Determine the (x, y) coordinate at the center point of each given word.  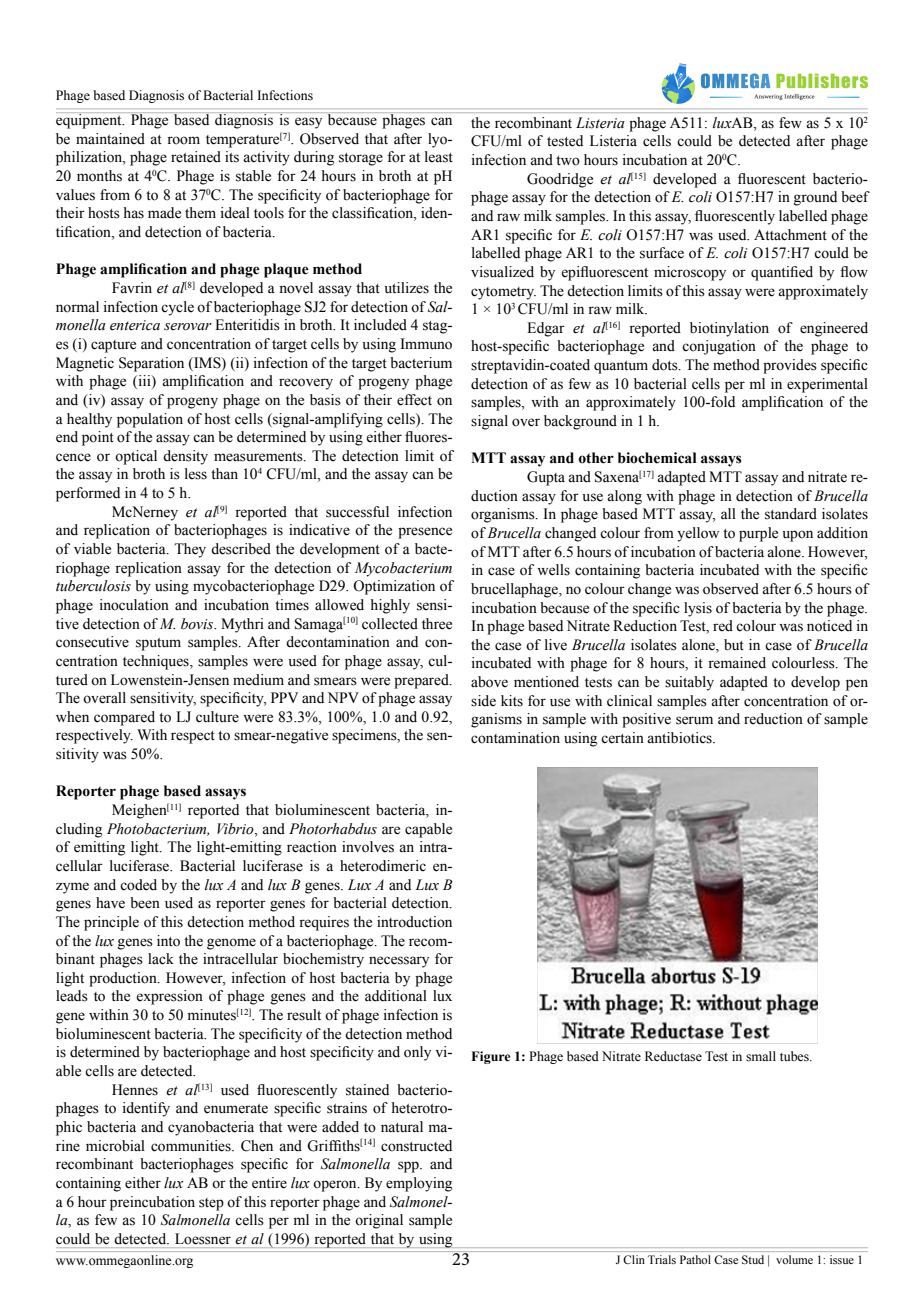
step (211, 1204)
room (183, 140)
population (150, 420)
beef (855, 197)
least (439, 157)
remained (737, 663)
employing (419, 1184)
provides (790, 366)
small (761, 1056)
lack (161, 959)
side (483, 701)
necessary (399, 962)
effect (414, 400)
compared (124, 718)
